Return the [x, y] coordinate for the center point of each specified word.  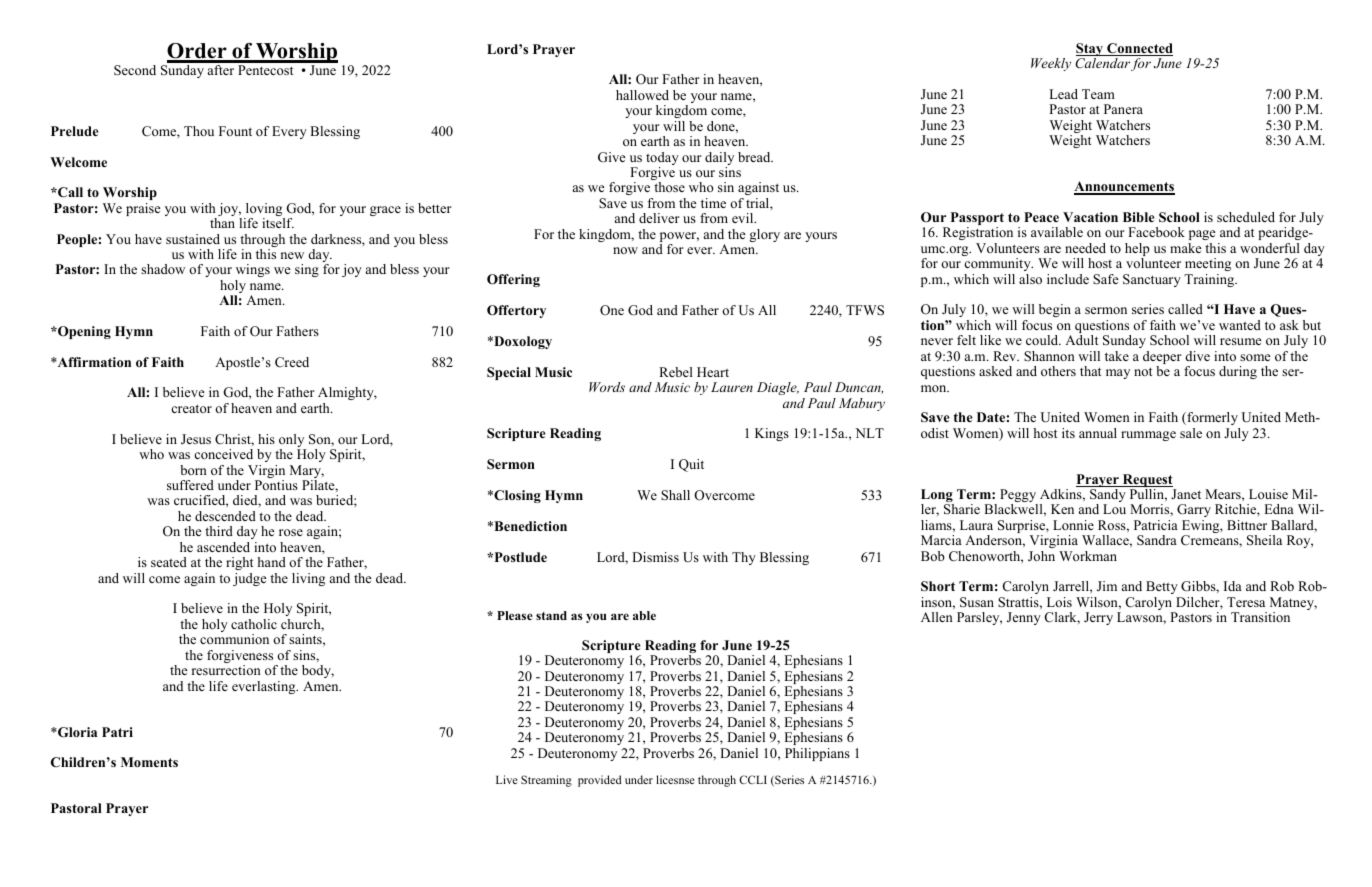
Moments [149, 762]
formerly [1211, 418]
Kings [772, 434]
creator [191, 408]
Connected [1139, 49]
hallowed [642, 95]
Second [135, 70]
